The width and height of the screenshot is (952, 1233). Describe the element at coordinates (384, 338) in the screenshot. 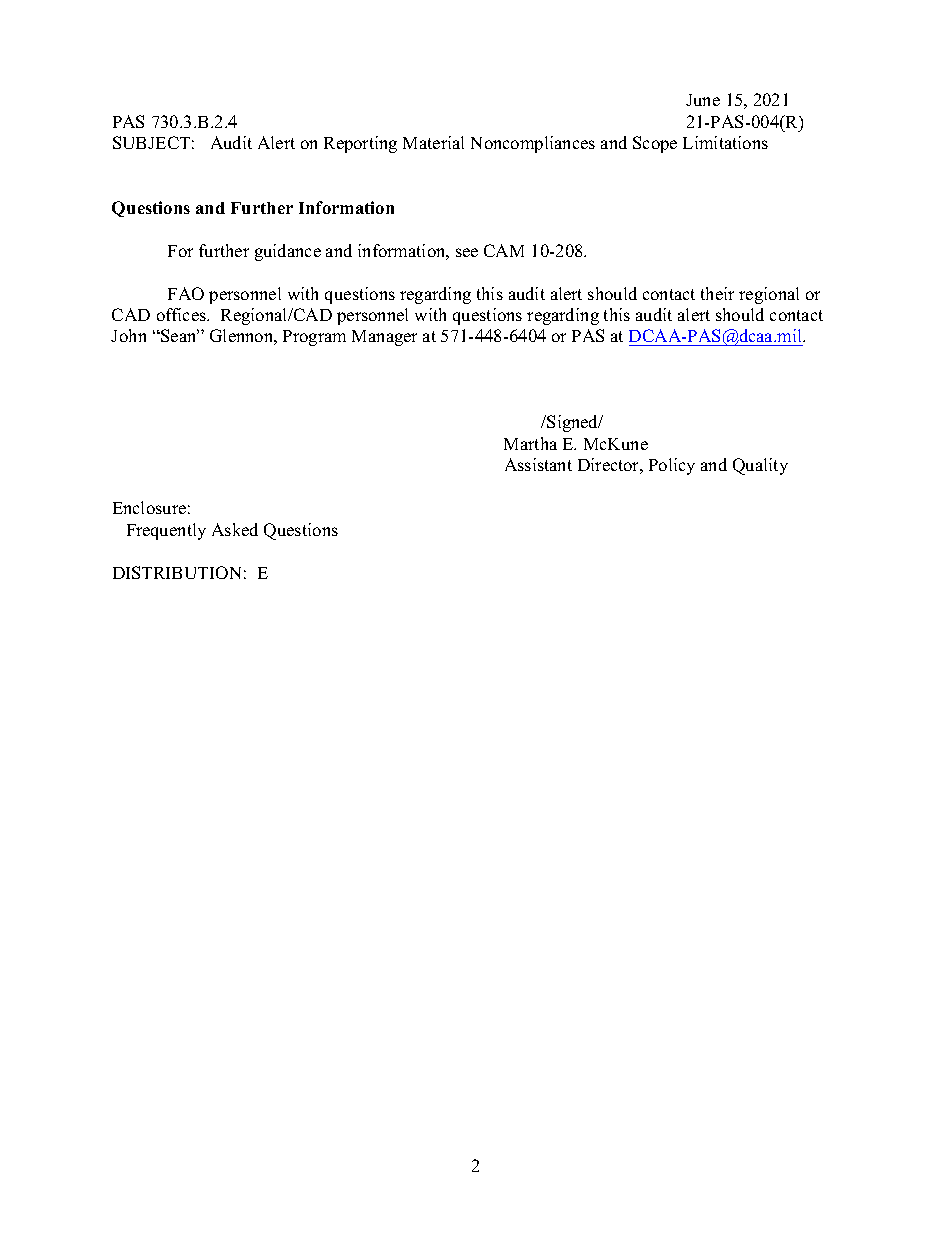

I see `Manager` at that location.
